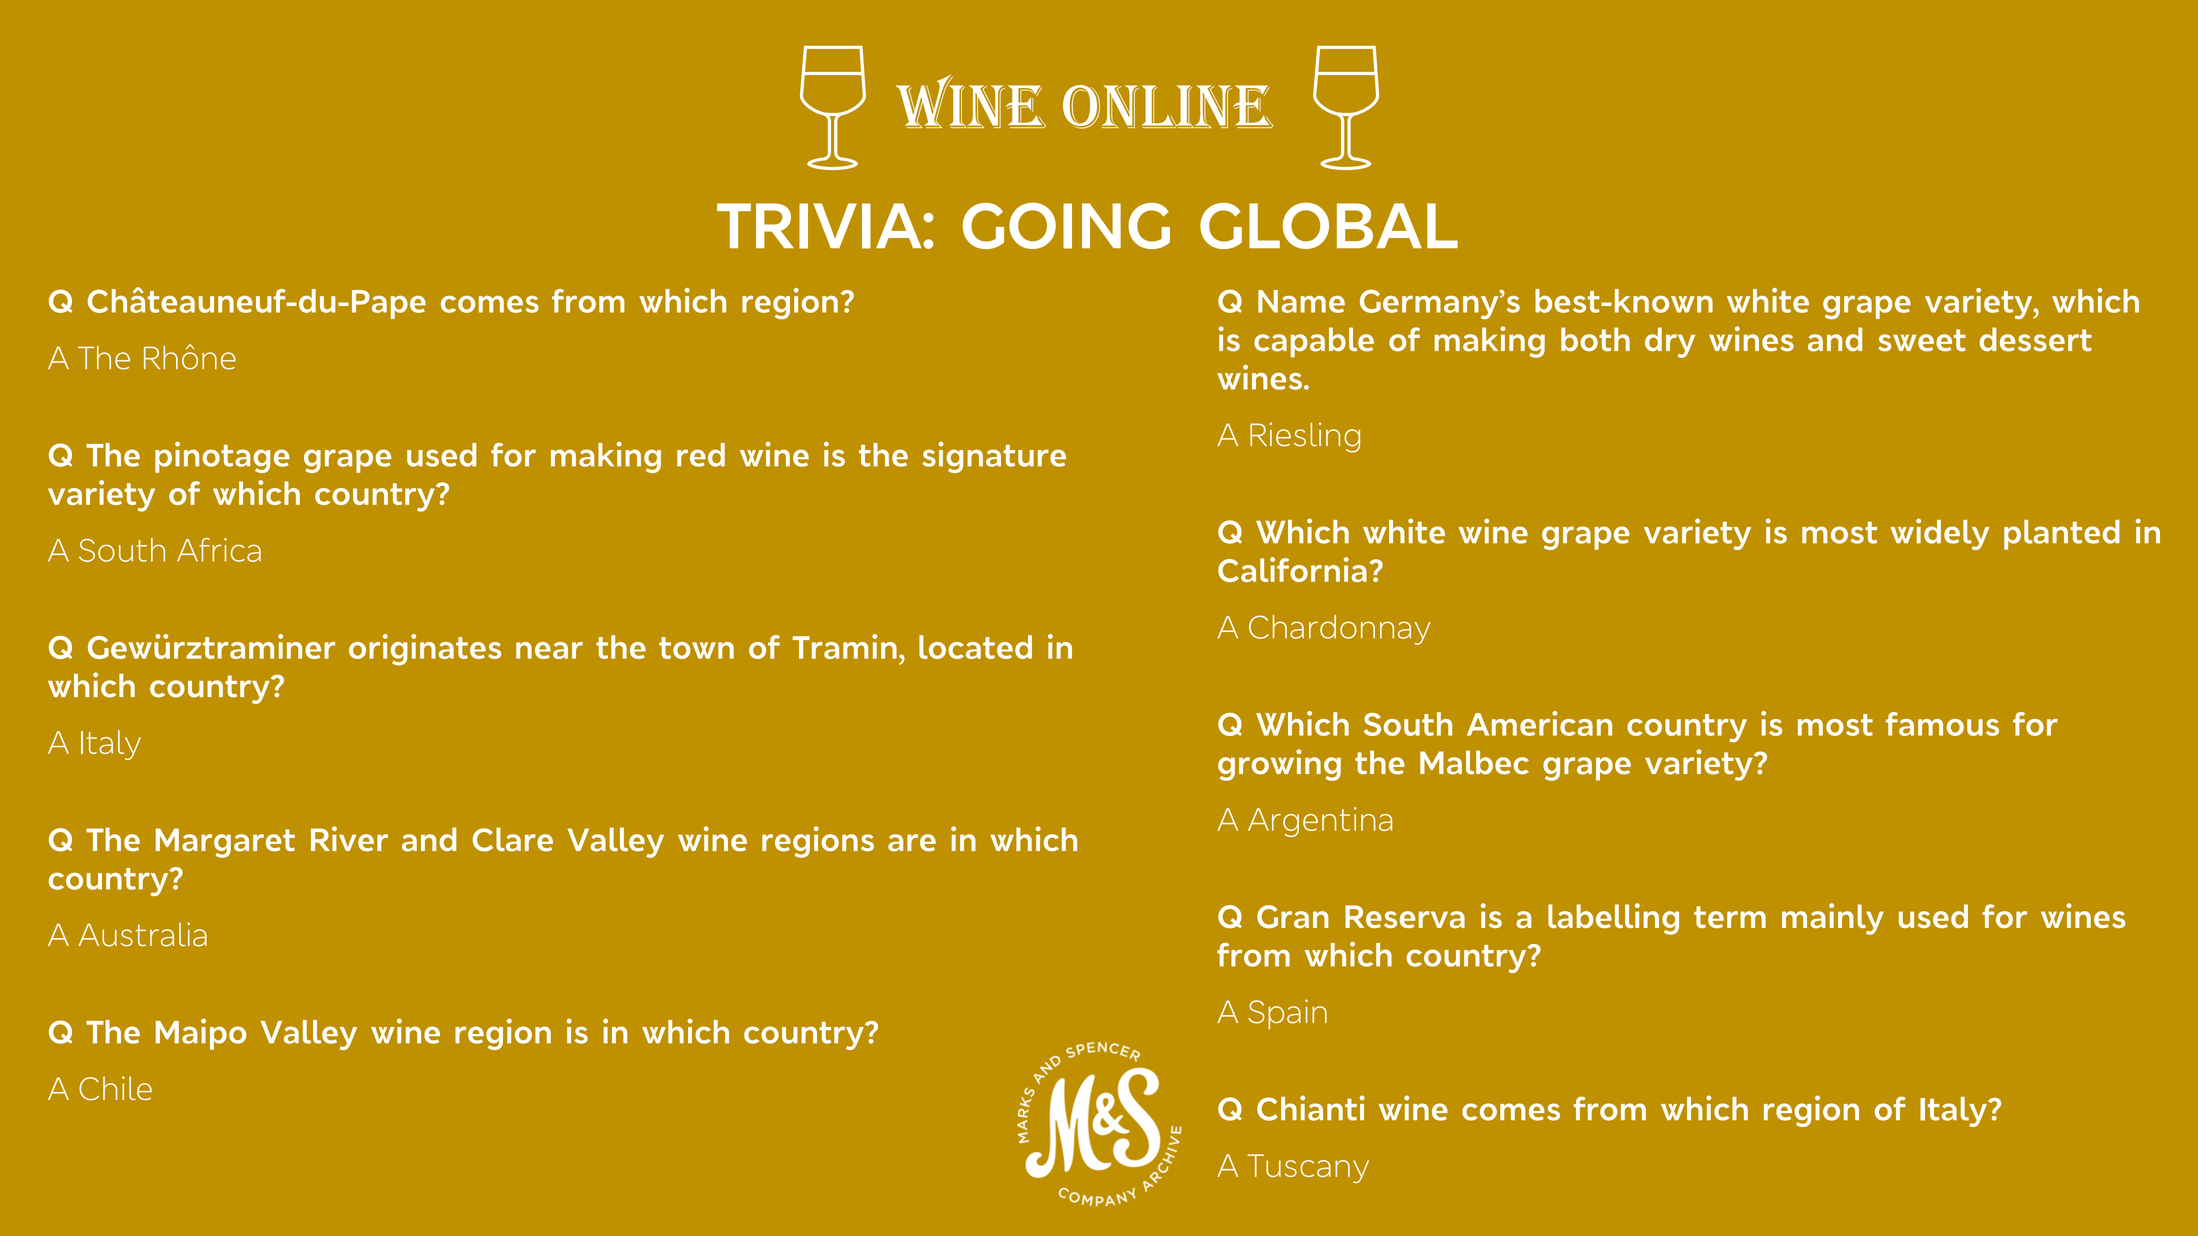 The width and height of the screenshot is (2198, 1236). What do you see at coordinates (1942, 724) in the screenshot?
I see `famous` at bounding box center [1942, 724].
